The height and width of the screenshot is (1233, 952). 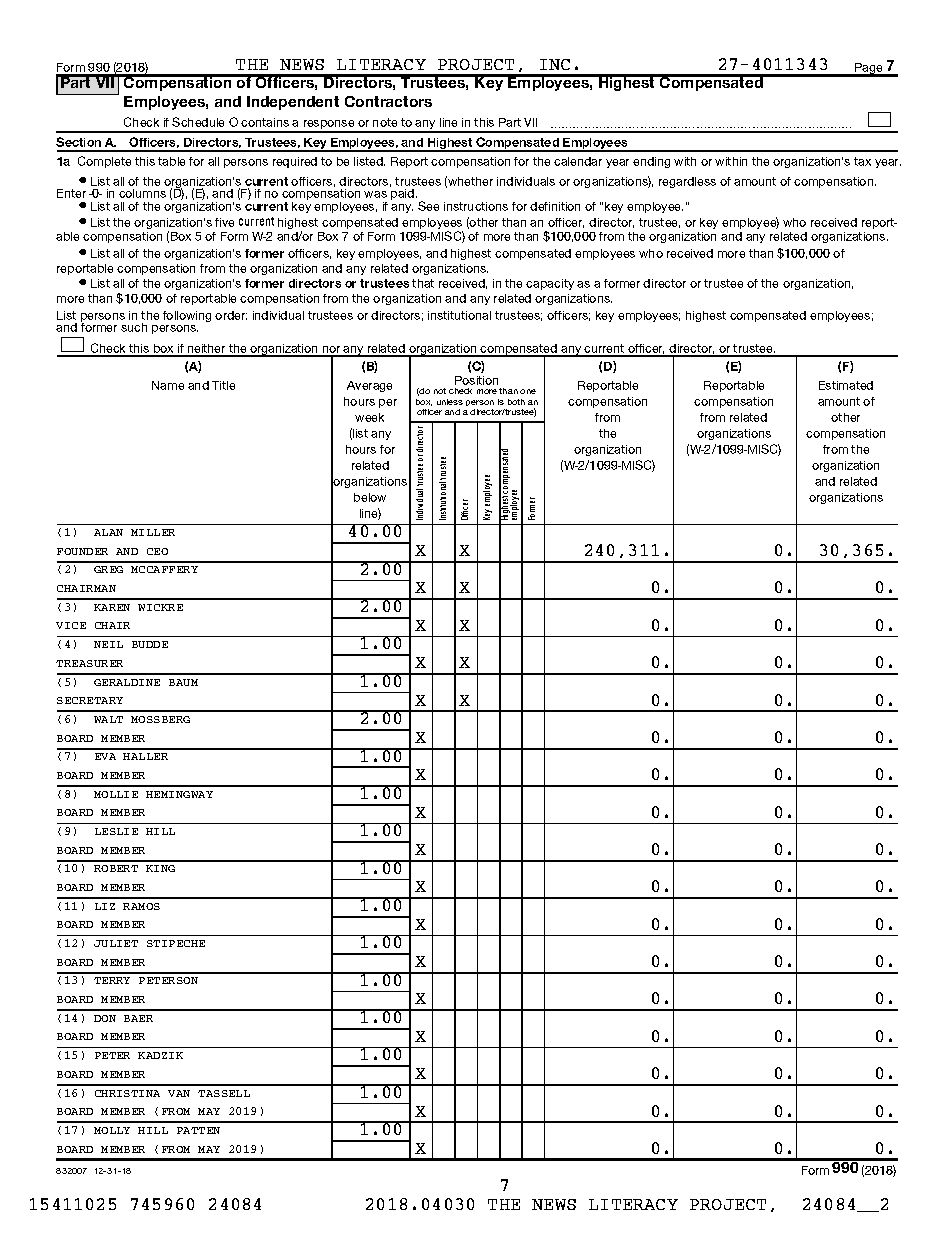 What do you see at coordinates (112, 607) in the screenshot?
I see `KAREN` at bounding box center [112, 607].
